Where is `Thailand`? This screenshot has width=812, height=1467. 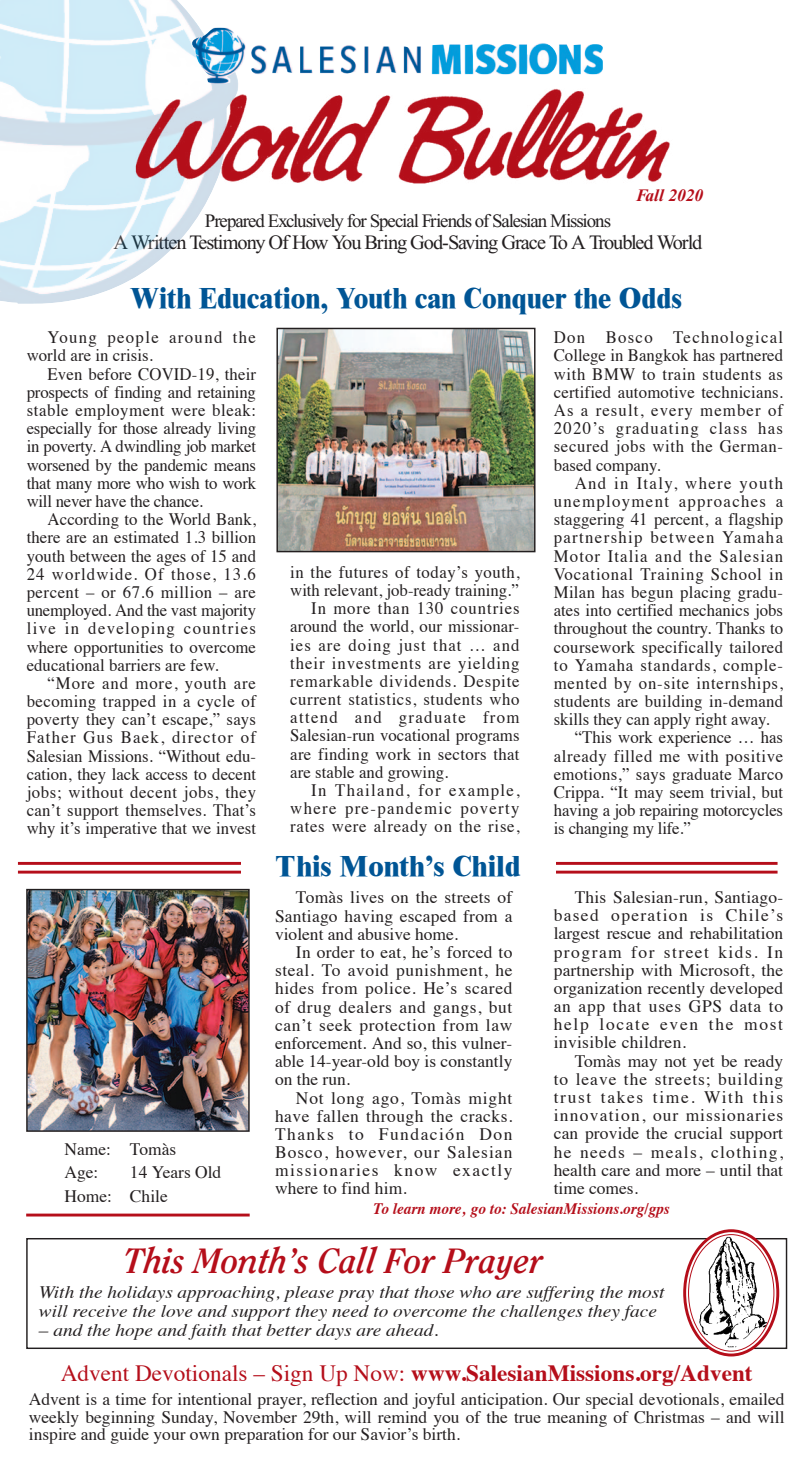
Thailand is located at coordinates (369, 790).
